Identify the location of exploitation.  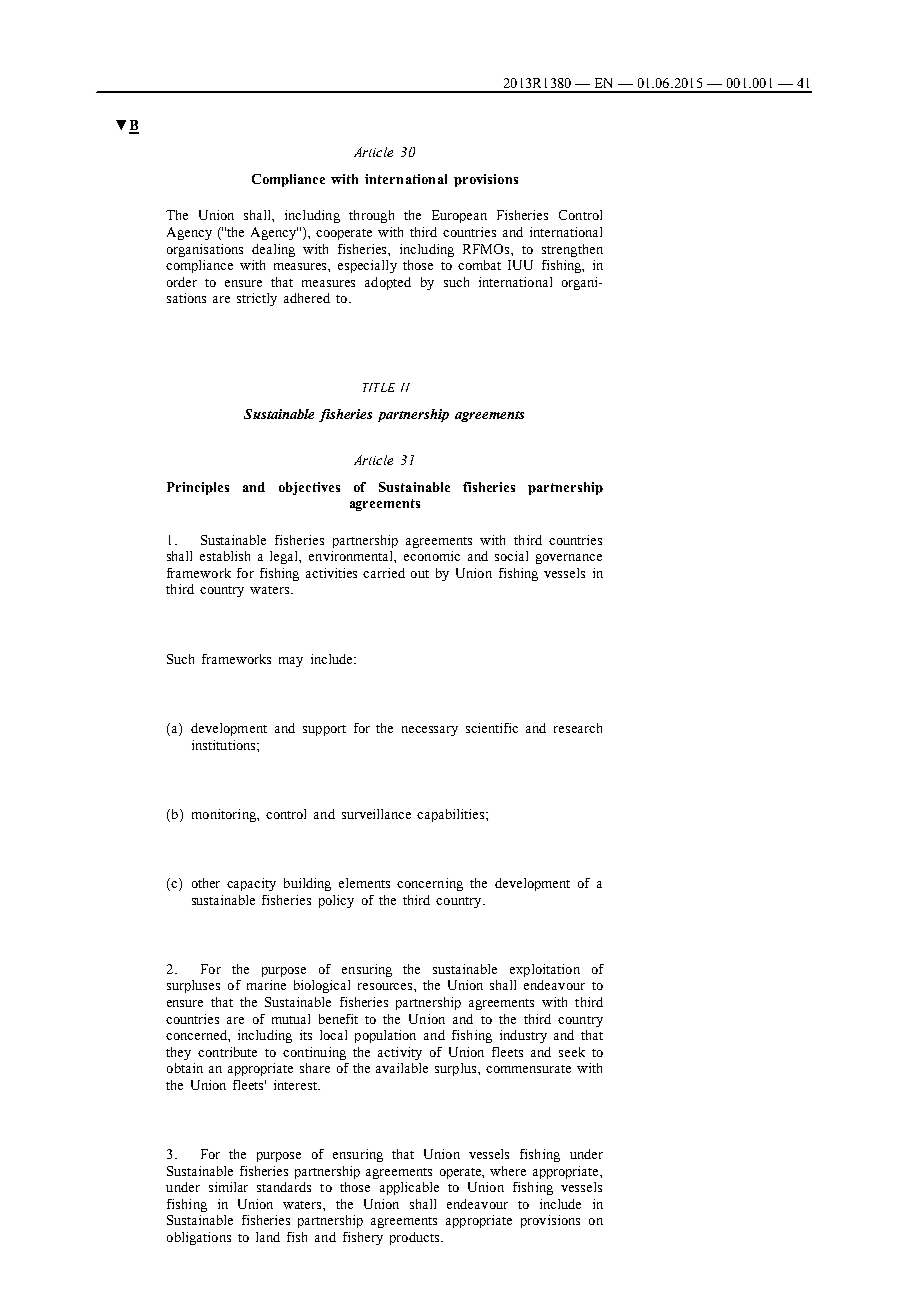
(545, 970).
